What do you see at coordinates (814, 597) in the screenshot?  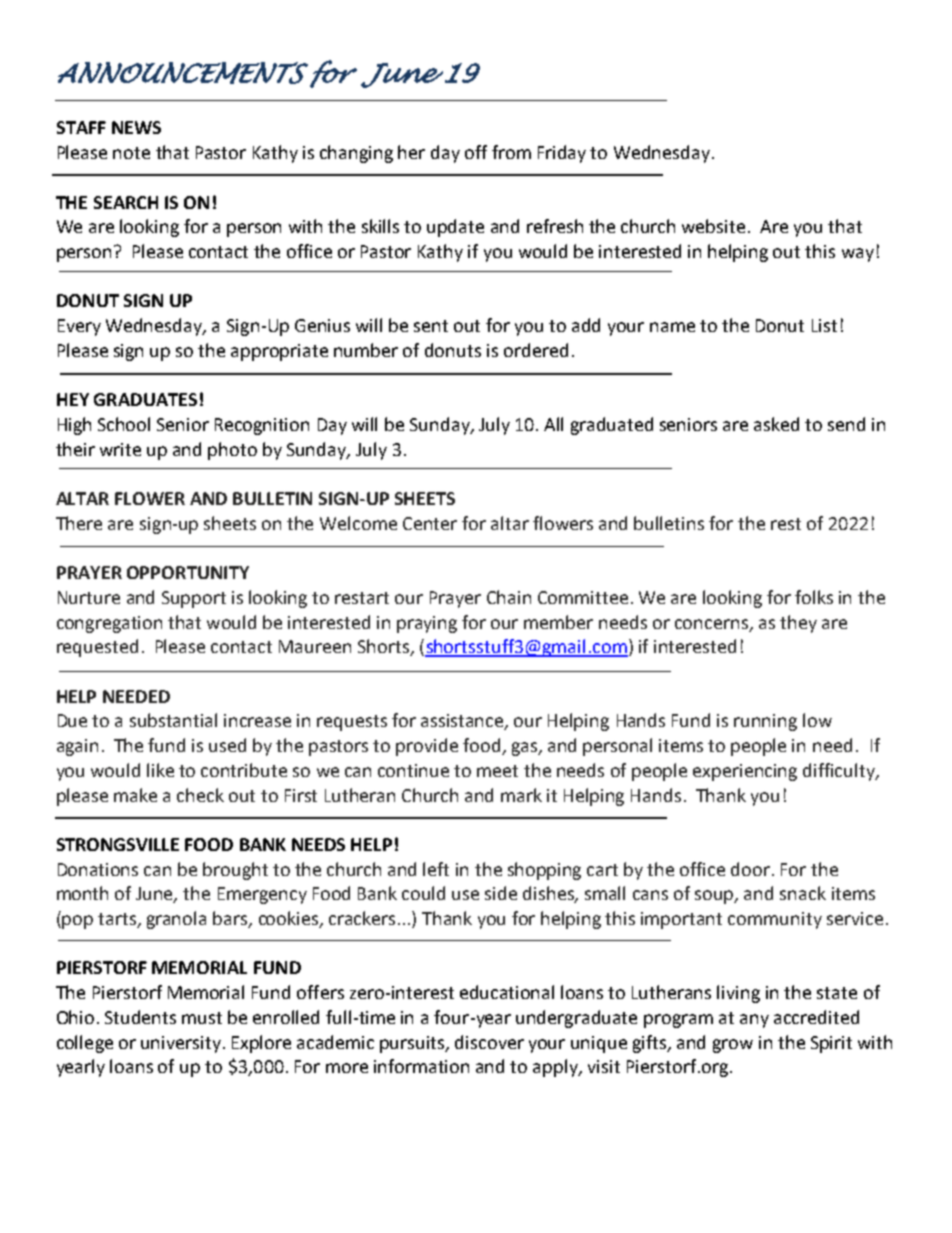 I see `folks` at bounding box center [814, 597].
